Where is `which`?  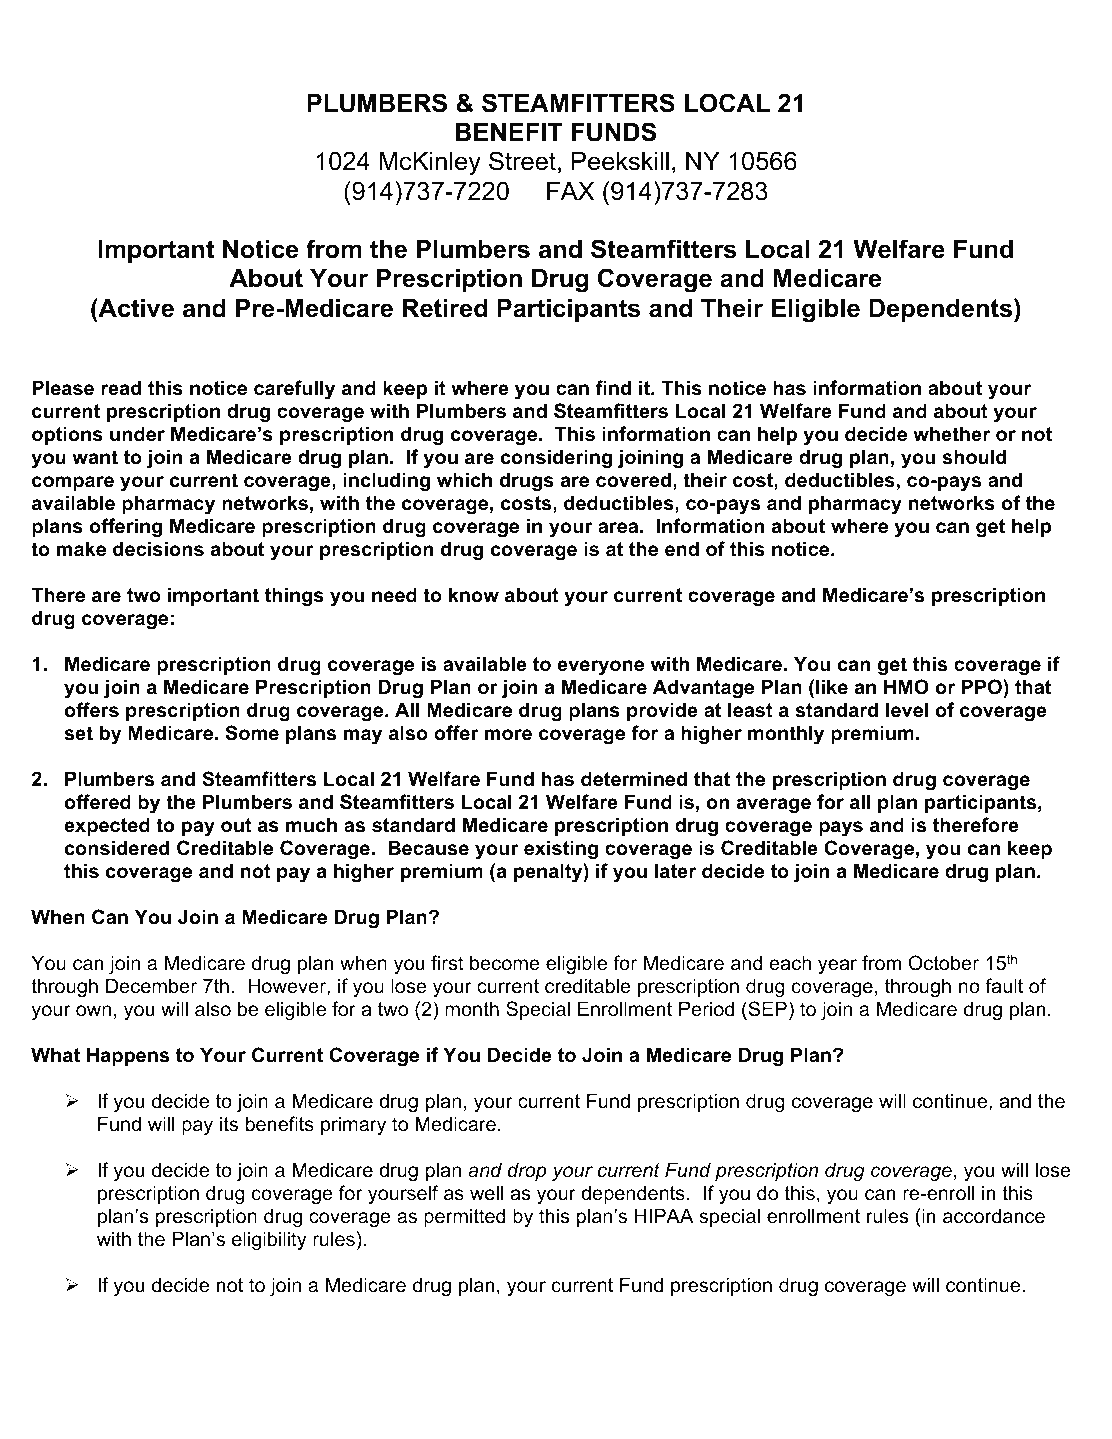
which is located at coordinates (464, 480).
